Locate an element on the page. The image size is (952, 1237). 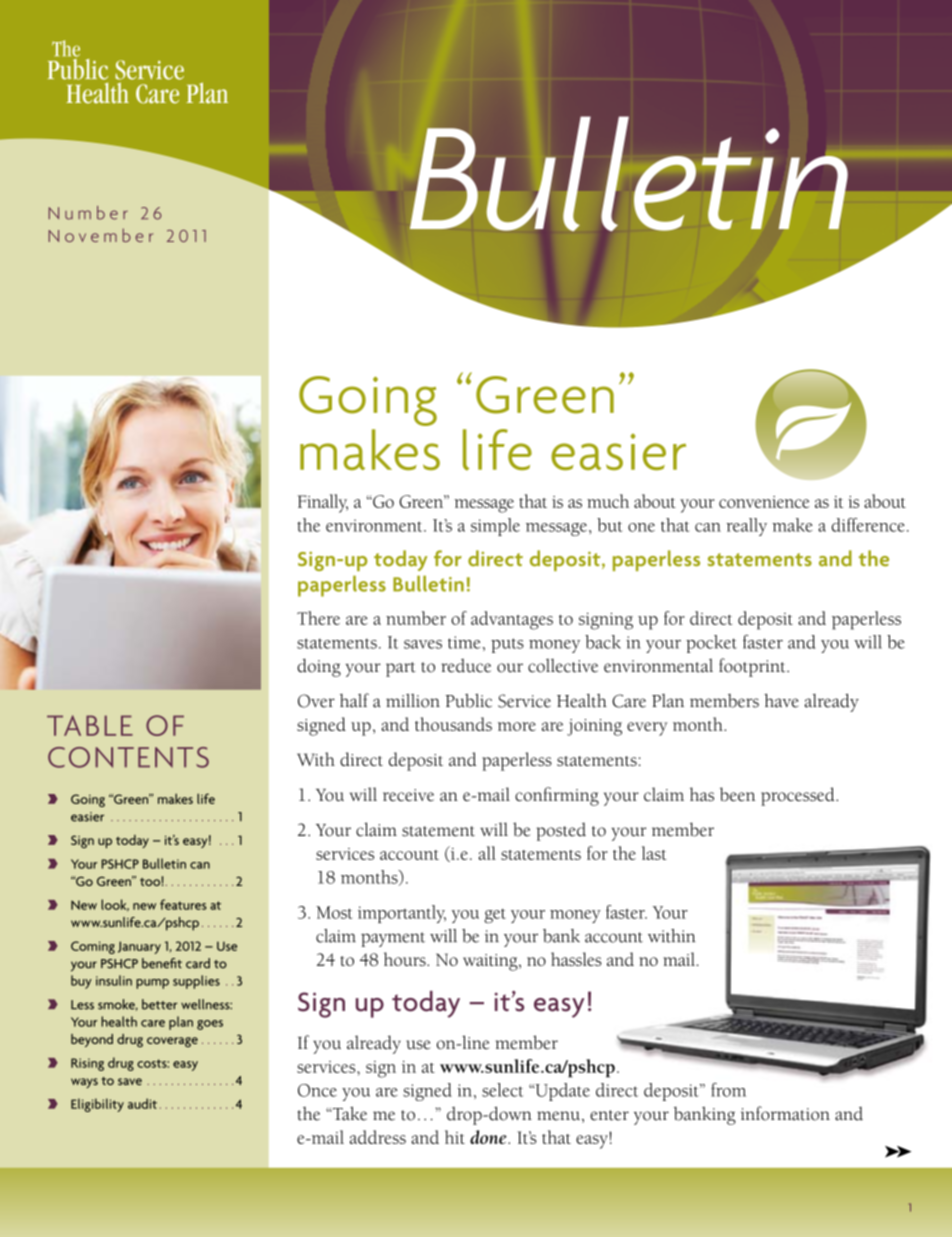
simple is located at coordinates (495, 527).
